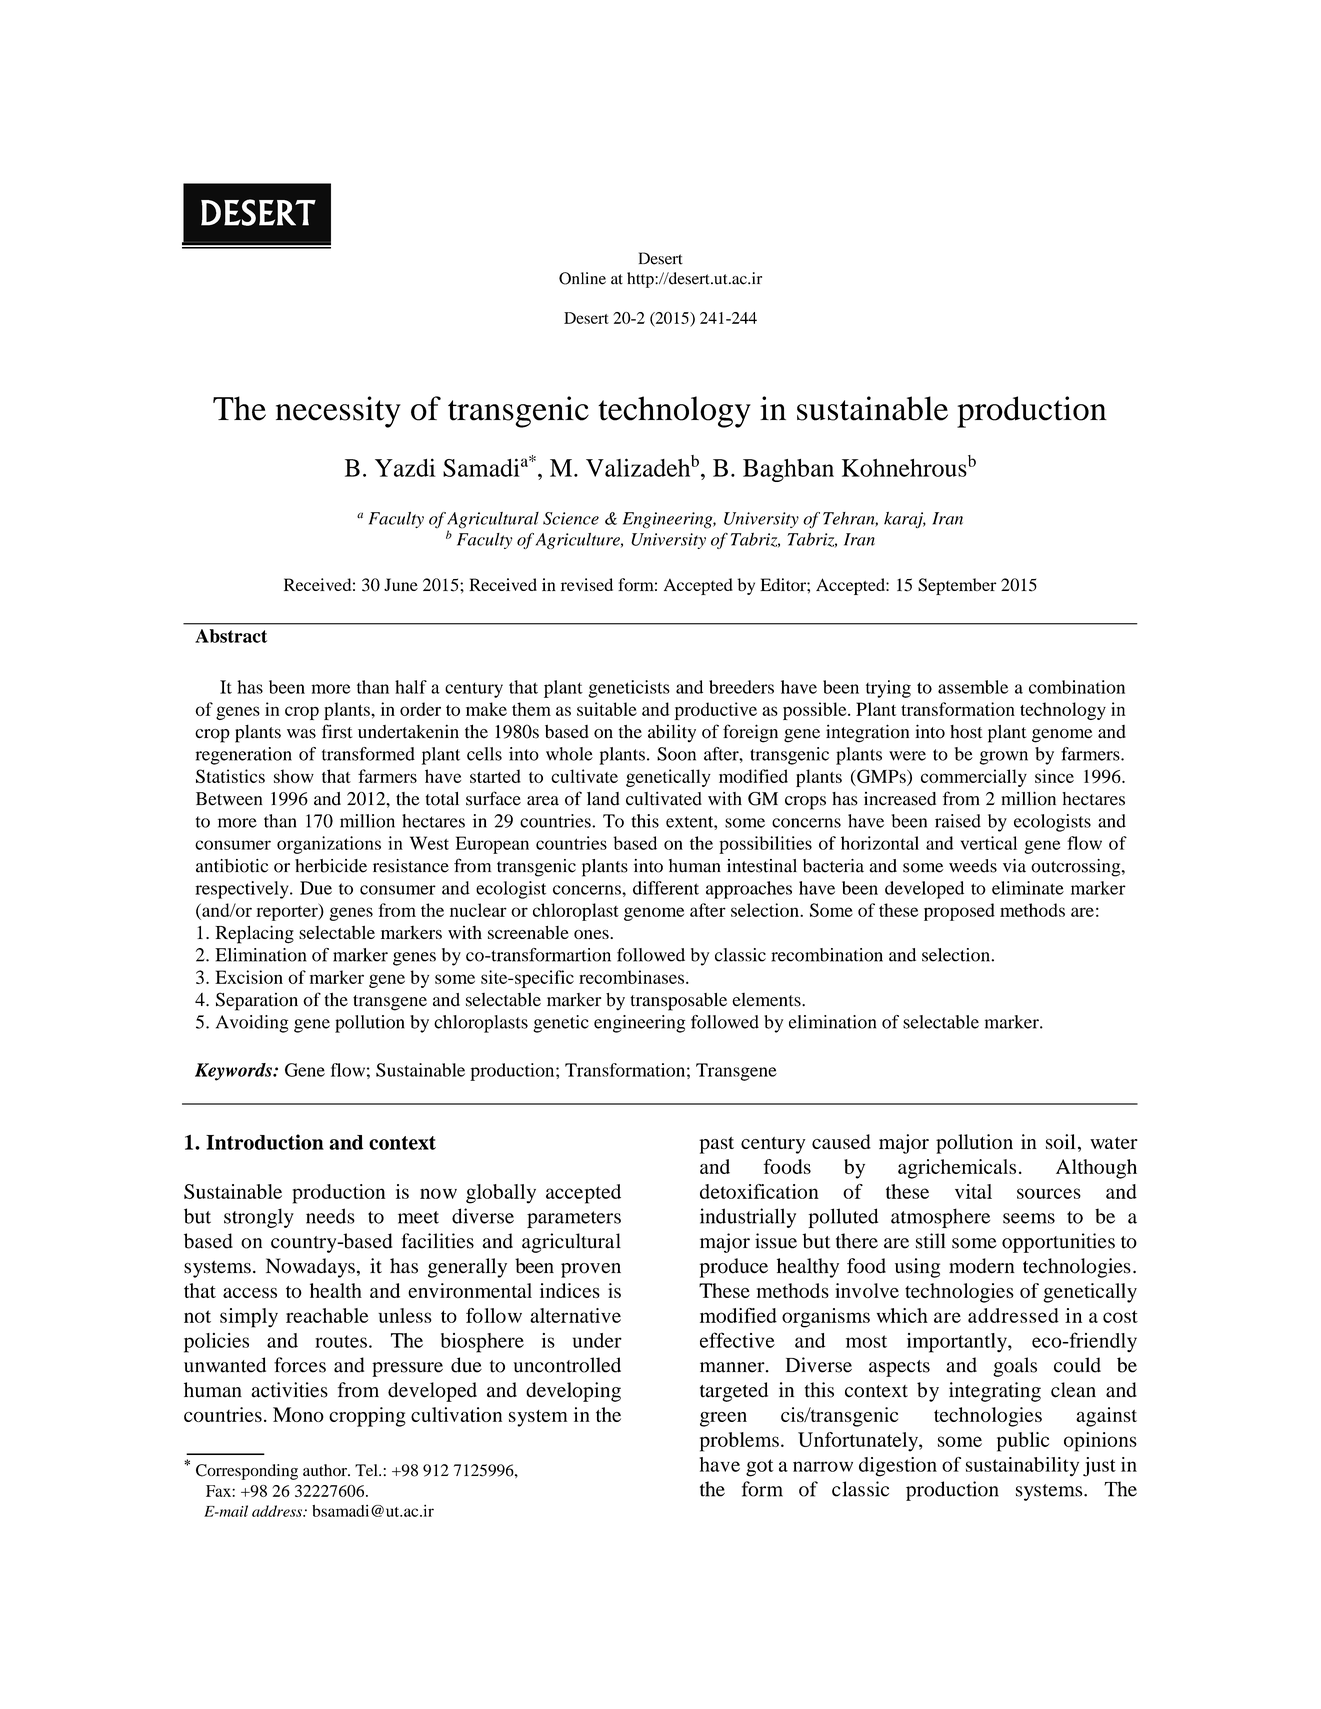 The image size is (1321, 1709). I want to click on Science, so click(571, 518).
